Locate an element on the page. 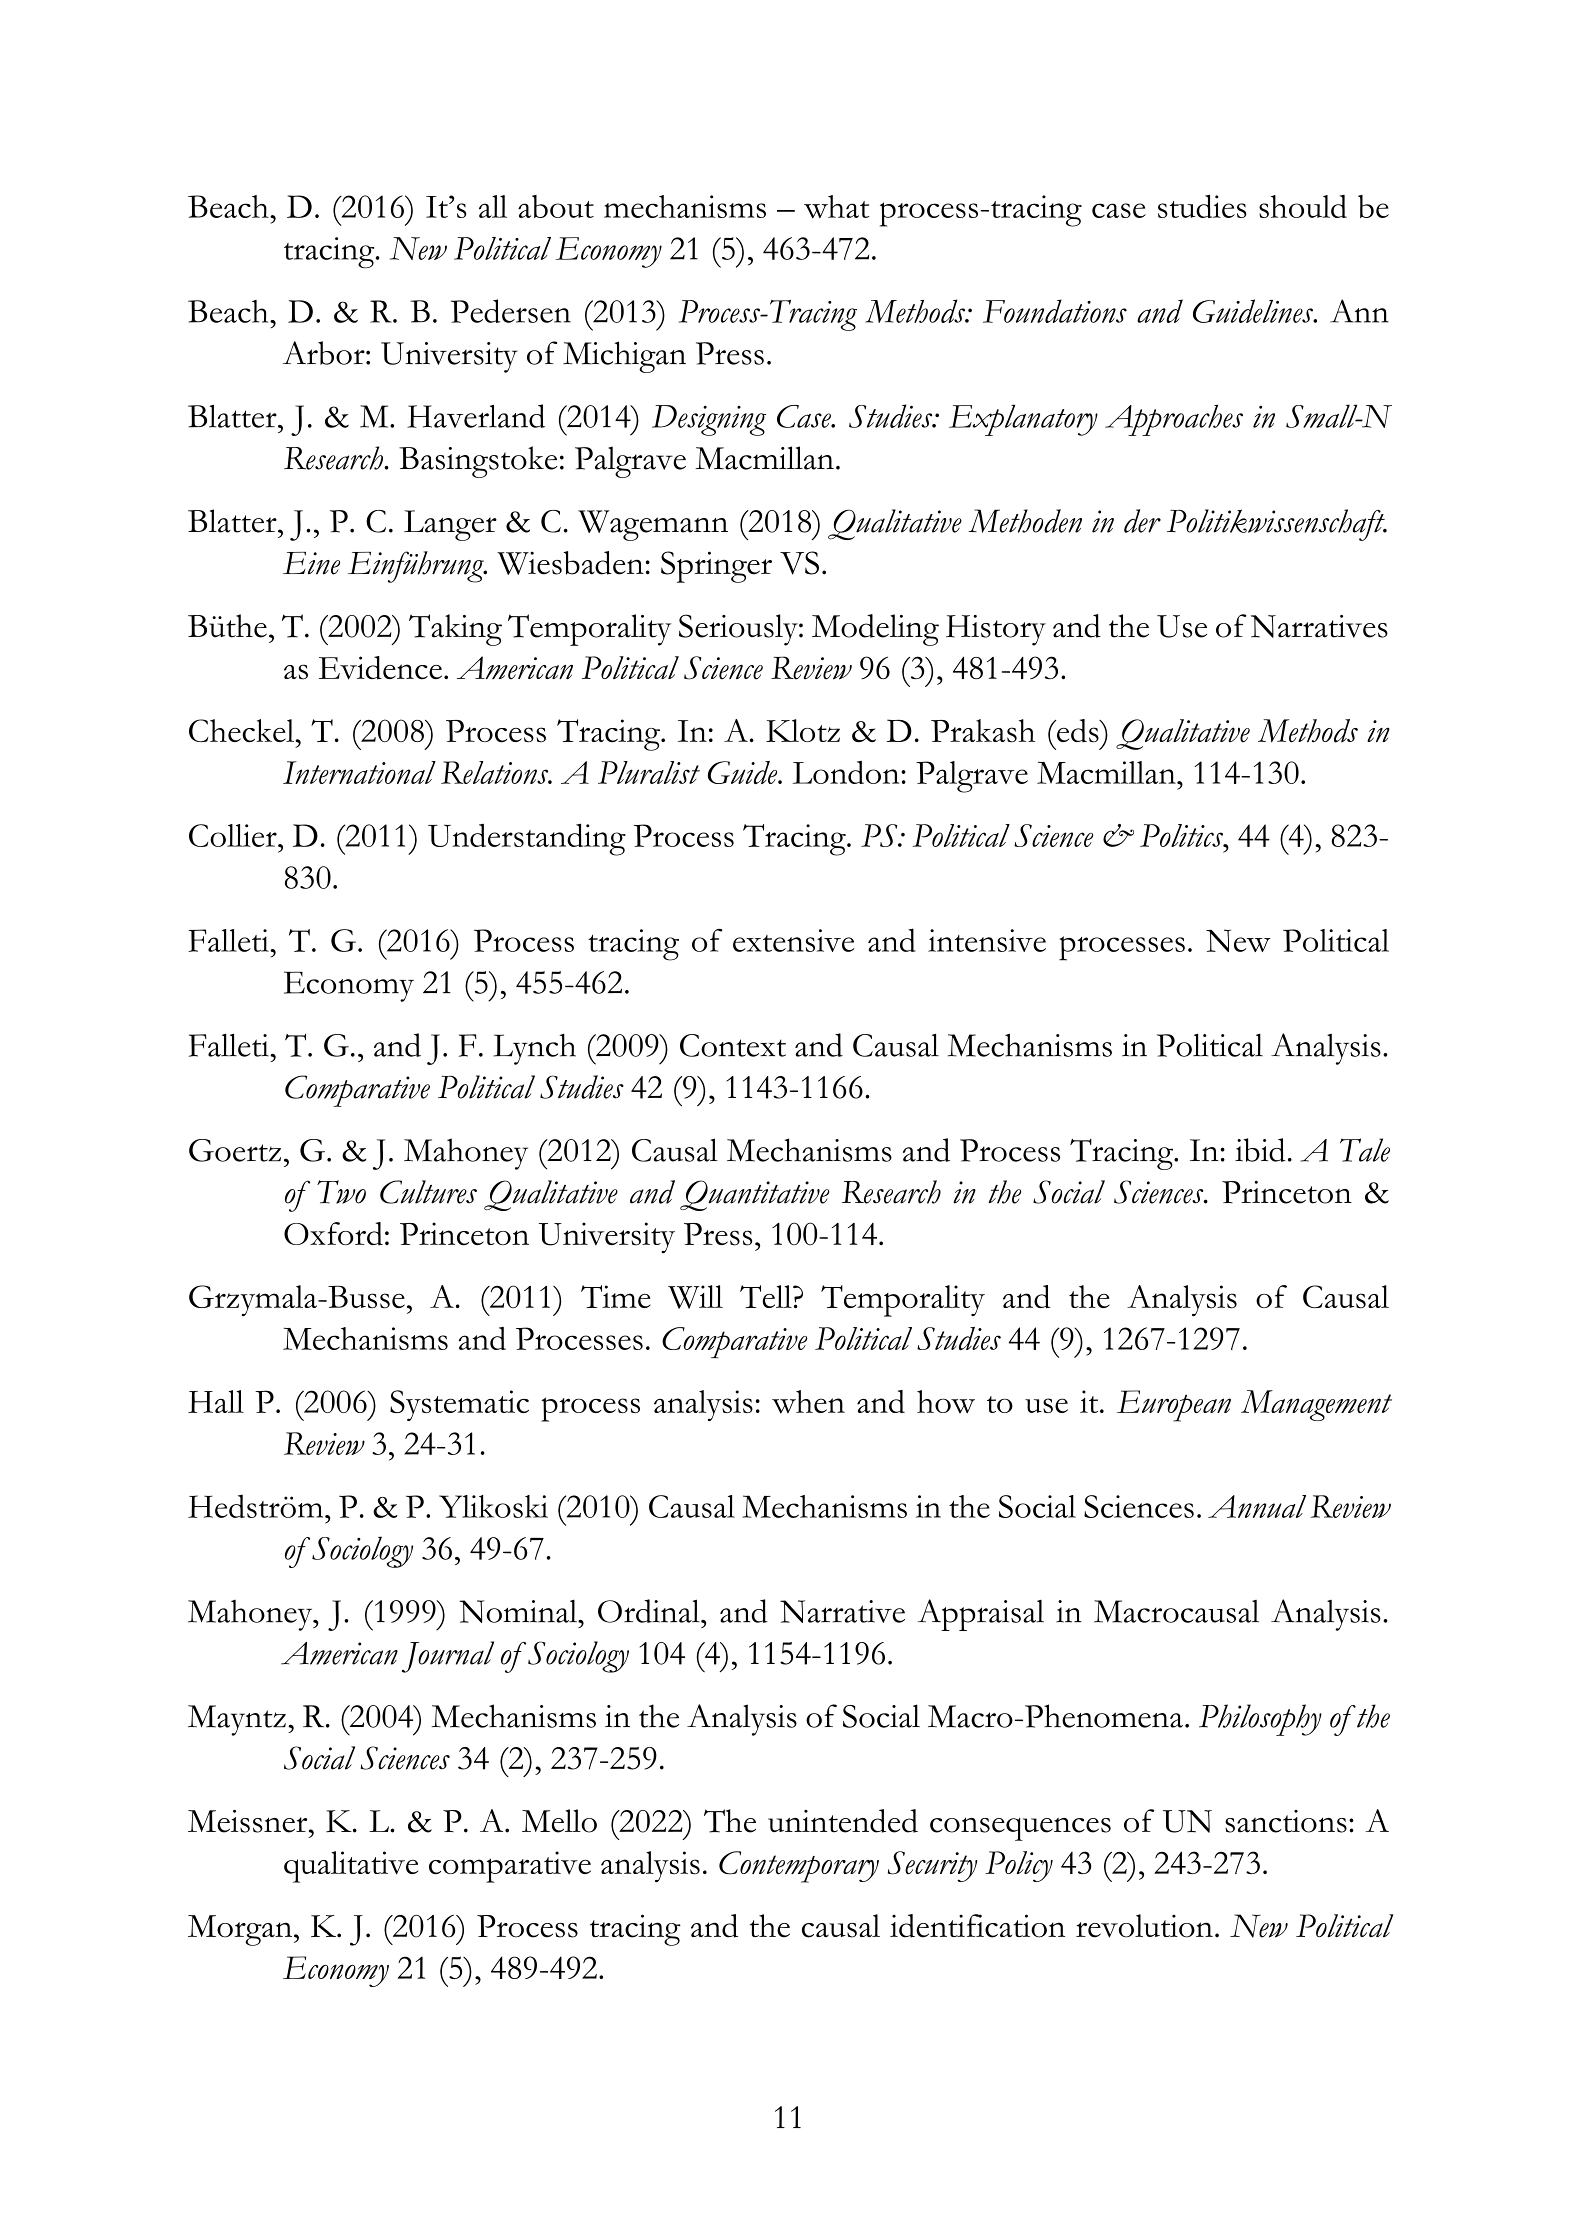 The image size is (1577, 2231). Springer is located at coordinates (716, 567).
